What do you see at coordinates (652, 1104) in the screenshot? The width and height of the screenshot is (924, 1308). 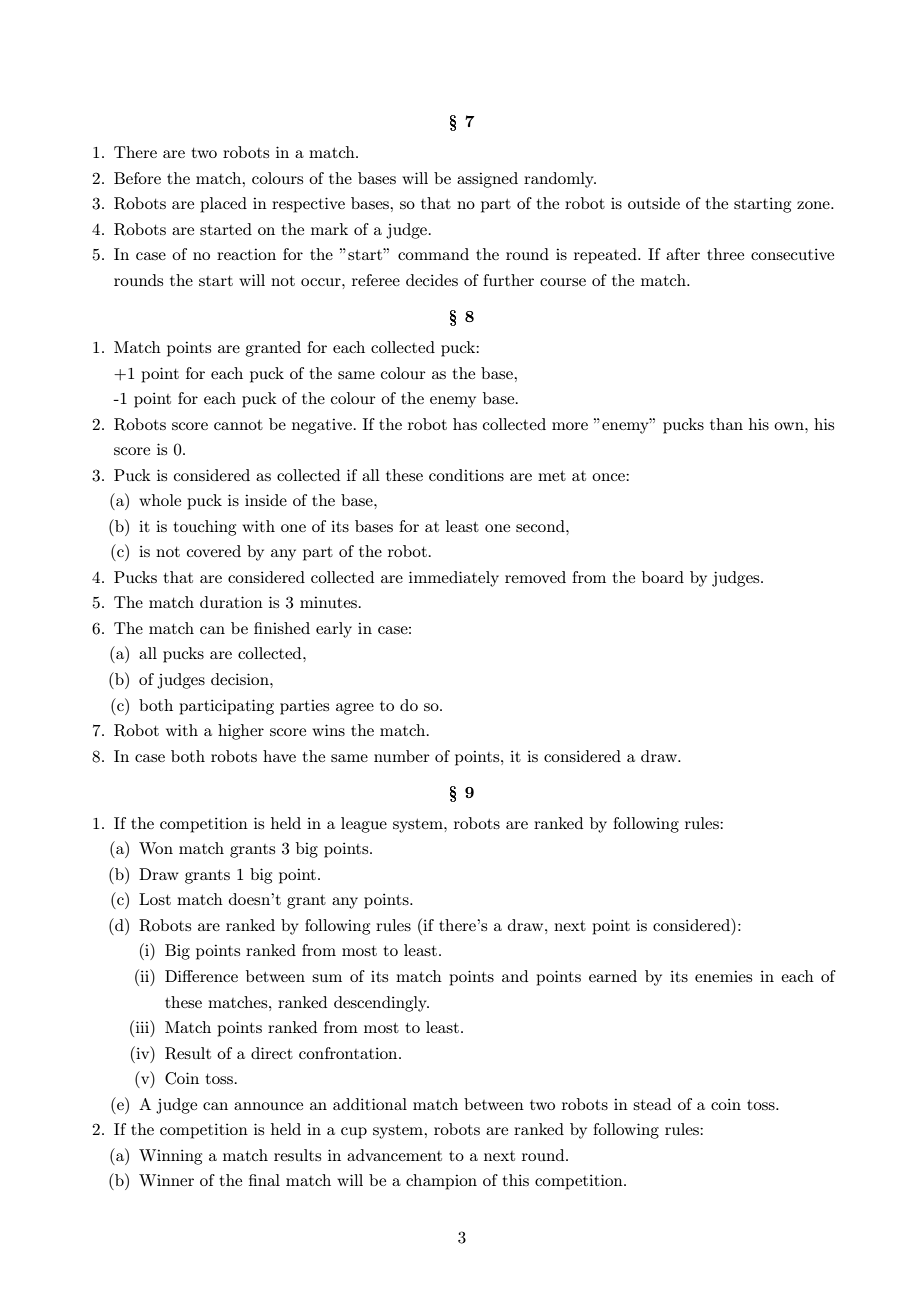 I see `stead` at bounding box center [652, 1104].
